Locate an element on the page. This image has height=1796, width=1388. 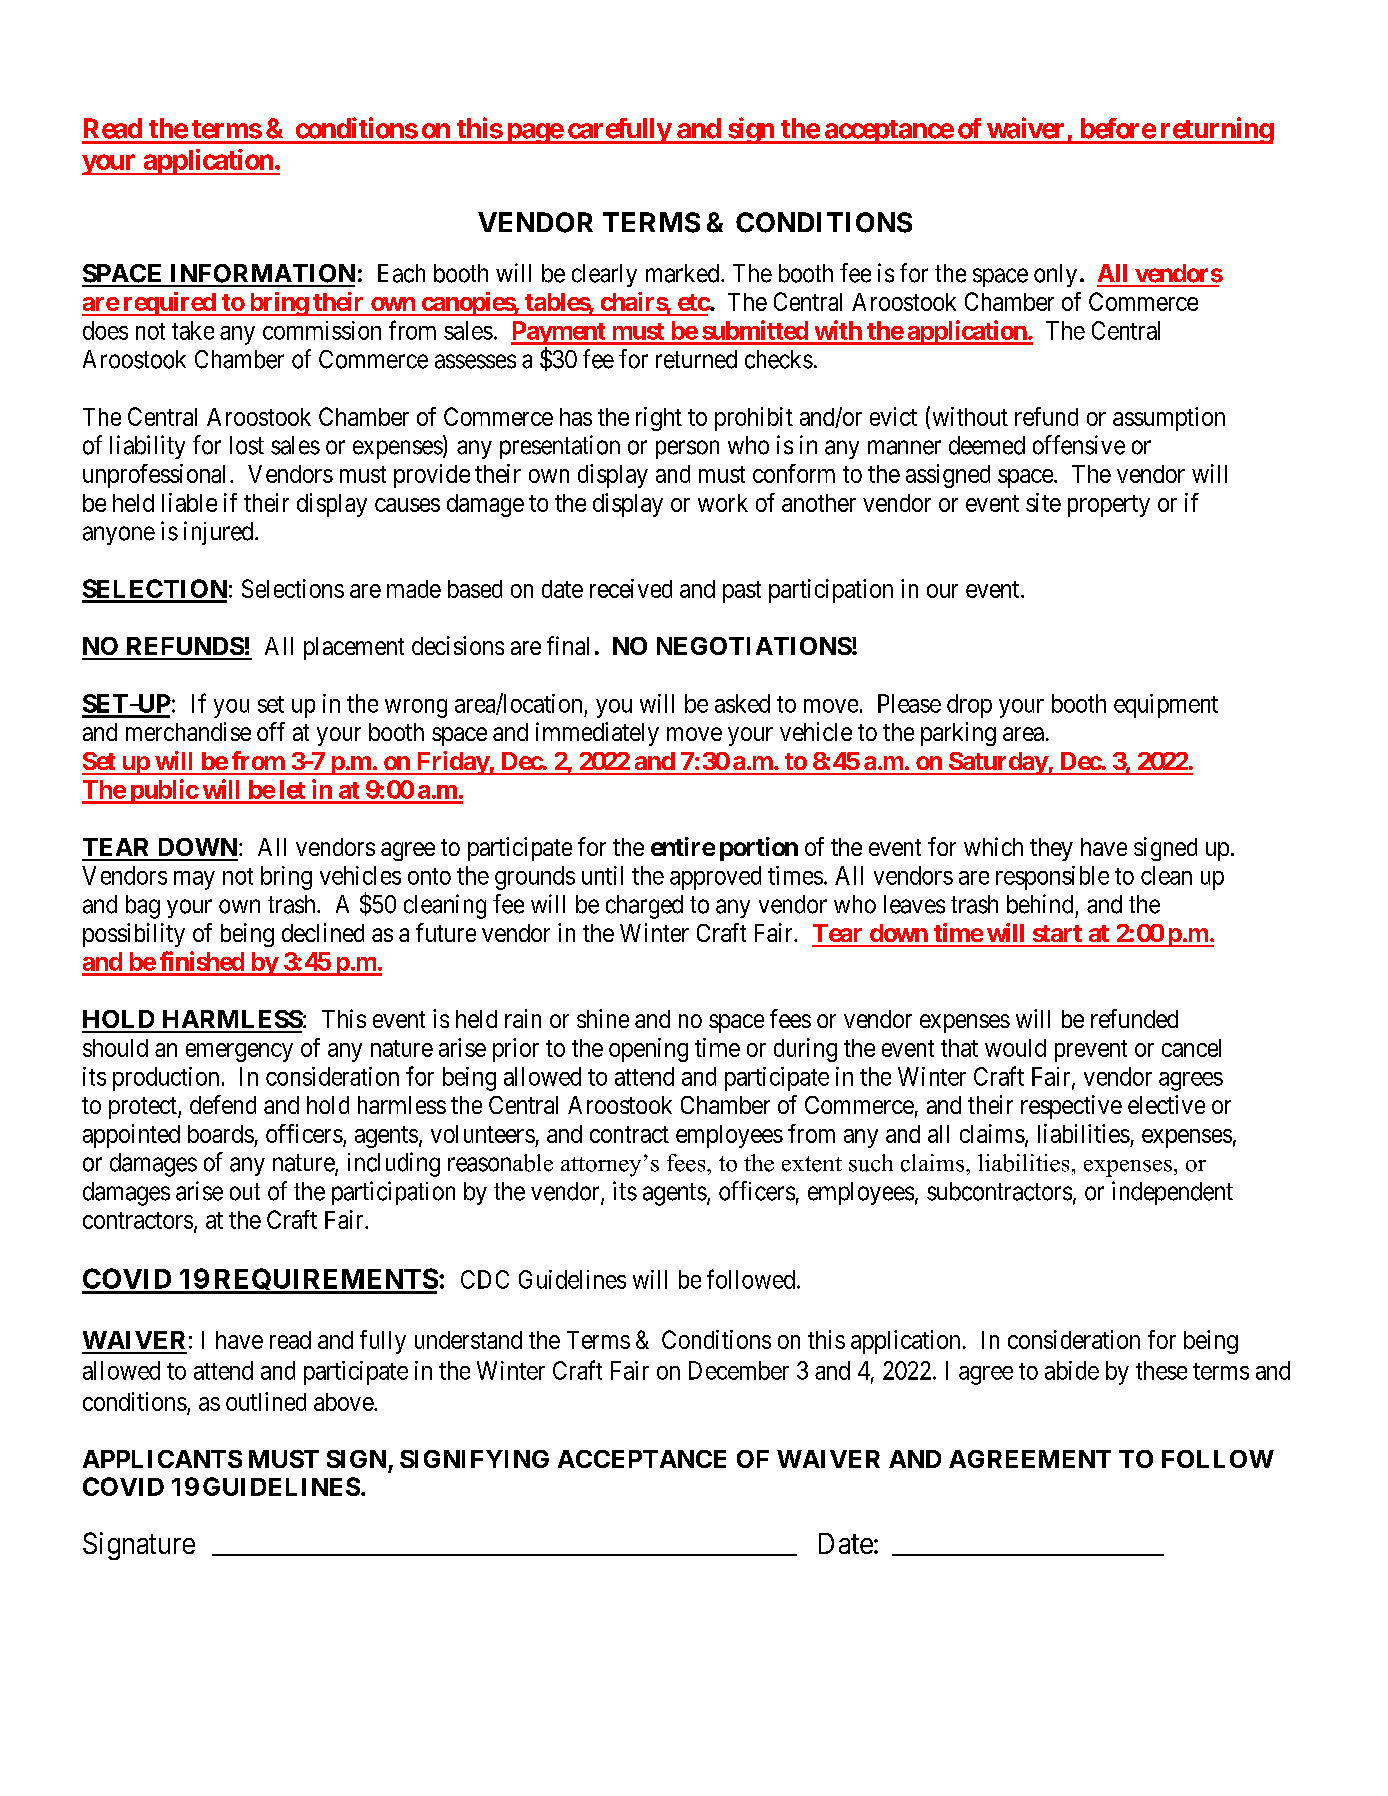
outlined is located at coordinates (266, 1401).
